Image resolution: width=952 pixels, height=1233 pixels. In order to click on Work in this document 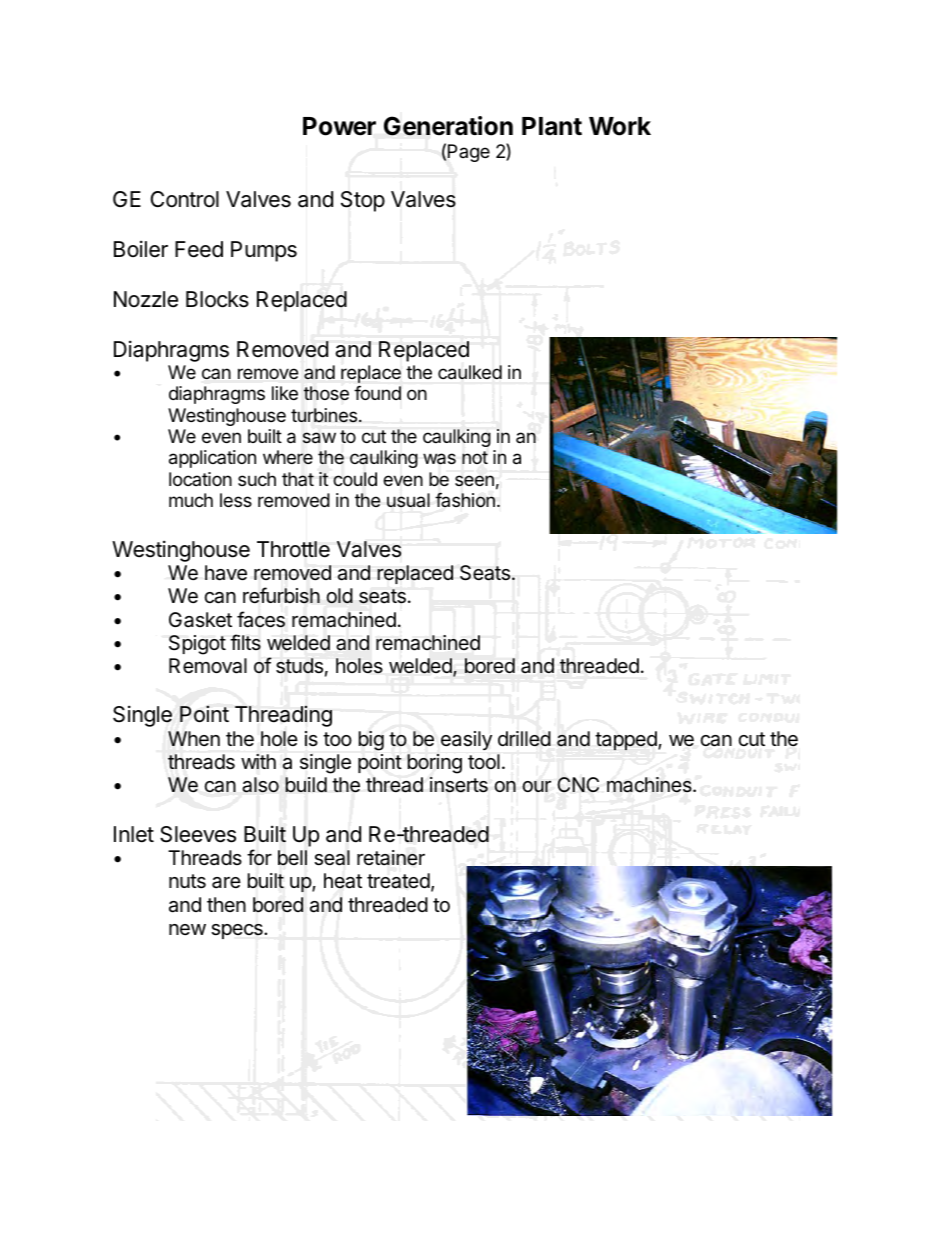, I will do `click(620, 126)`.
